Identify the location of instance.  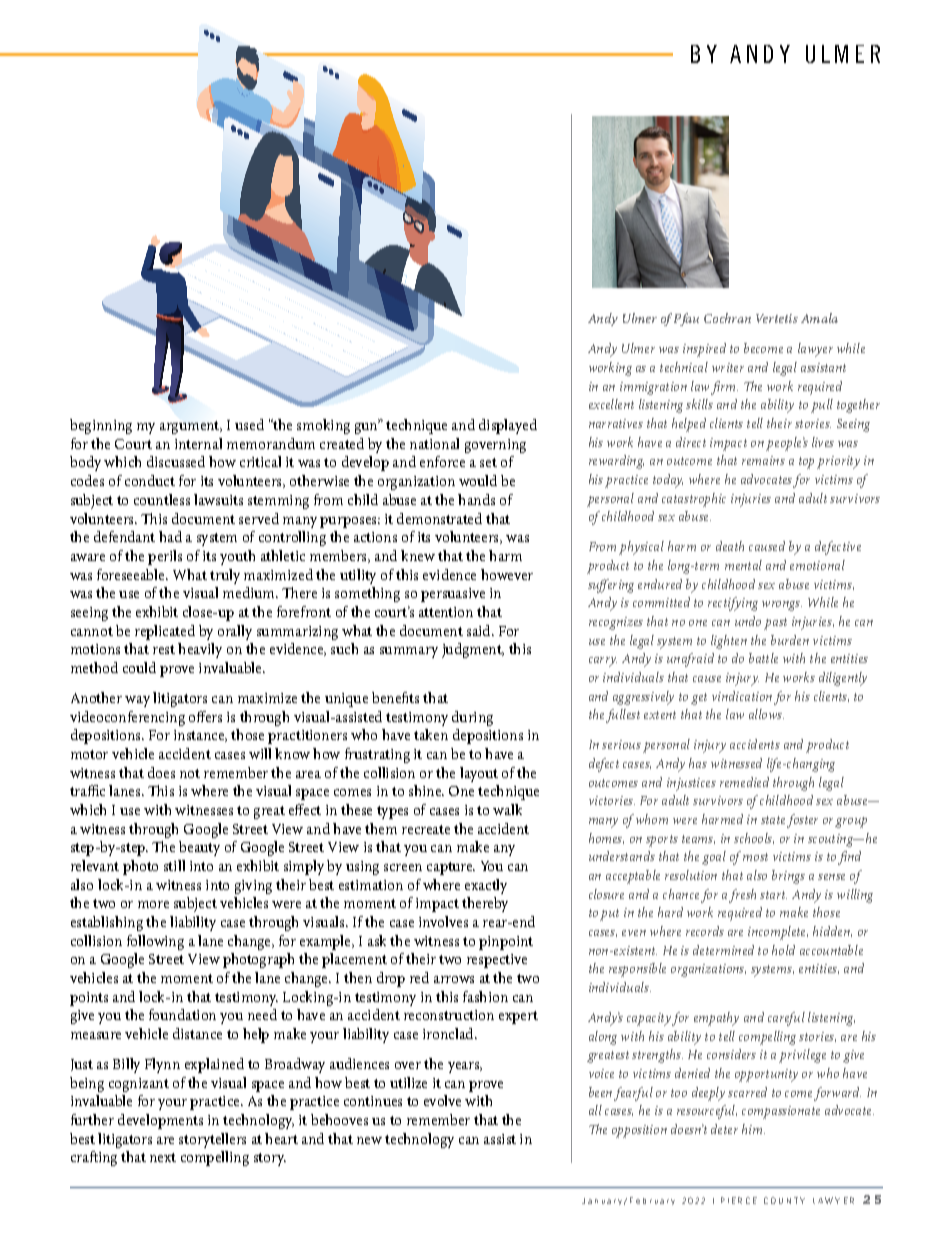
(200, 736).
